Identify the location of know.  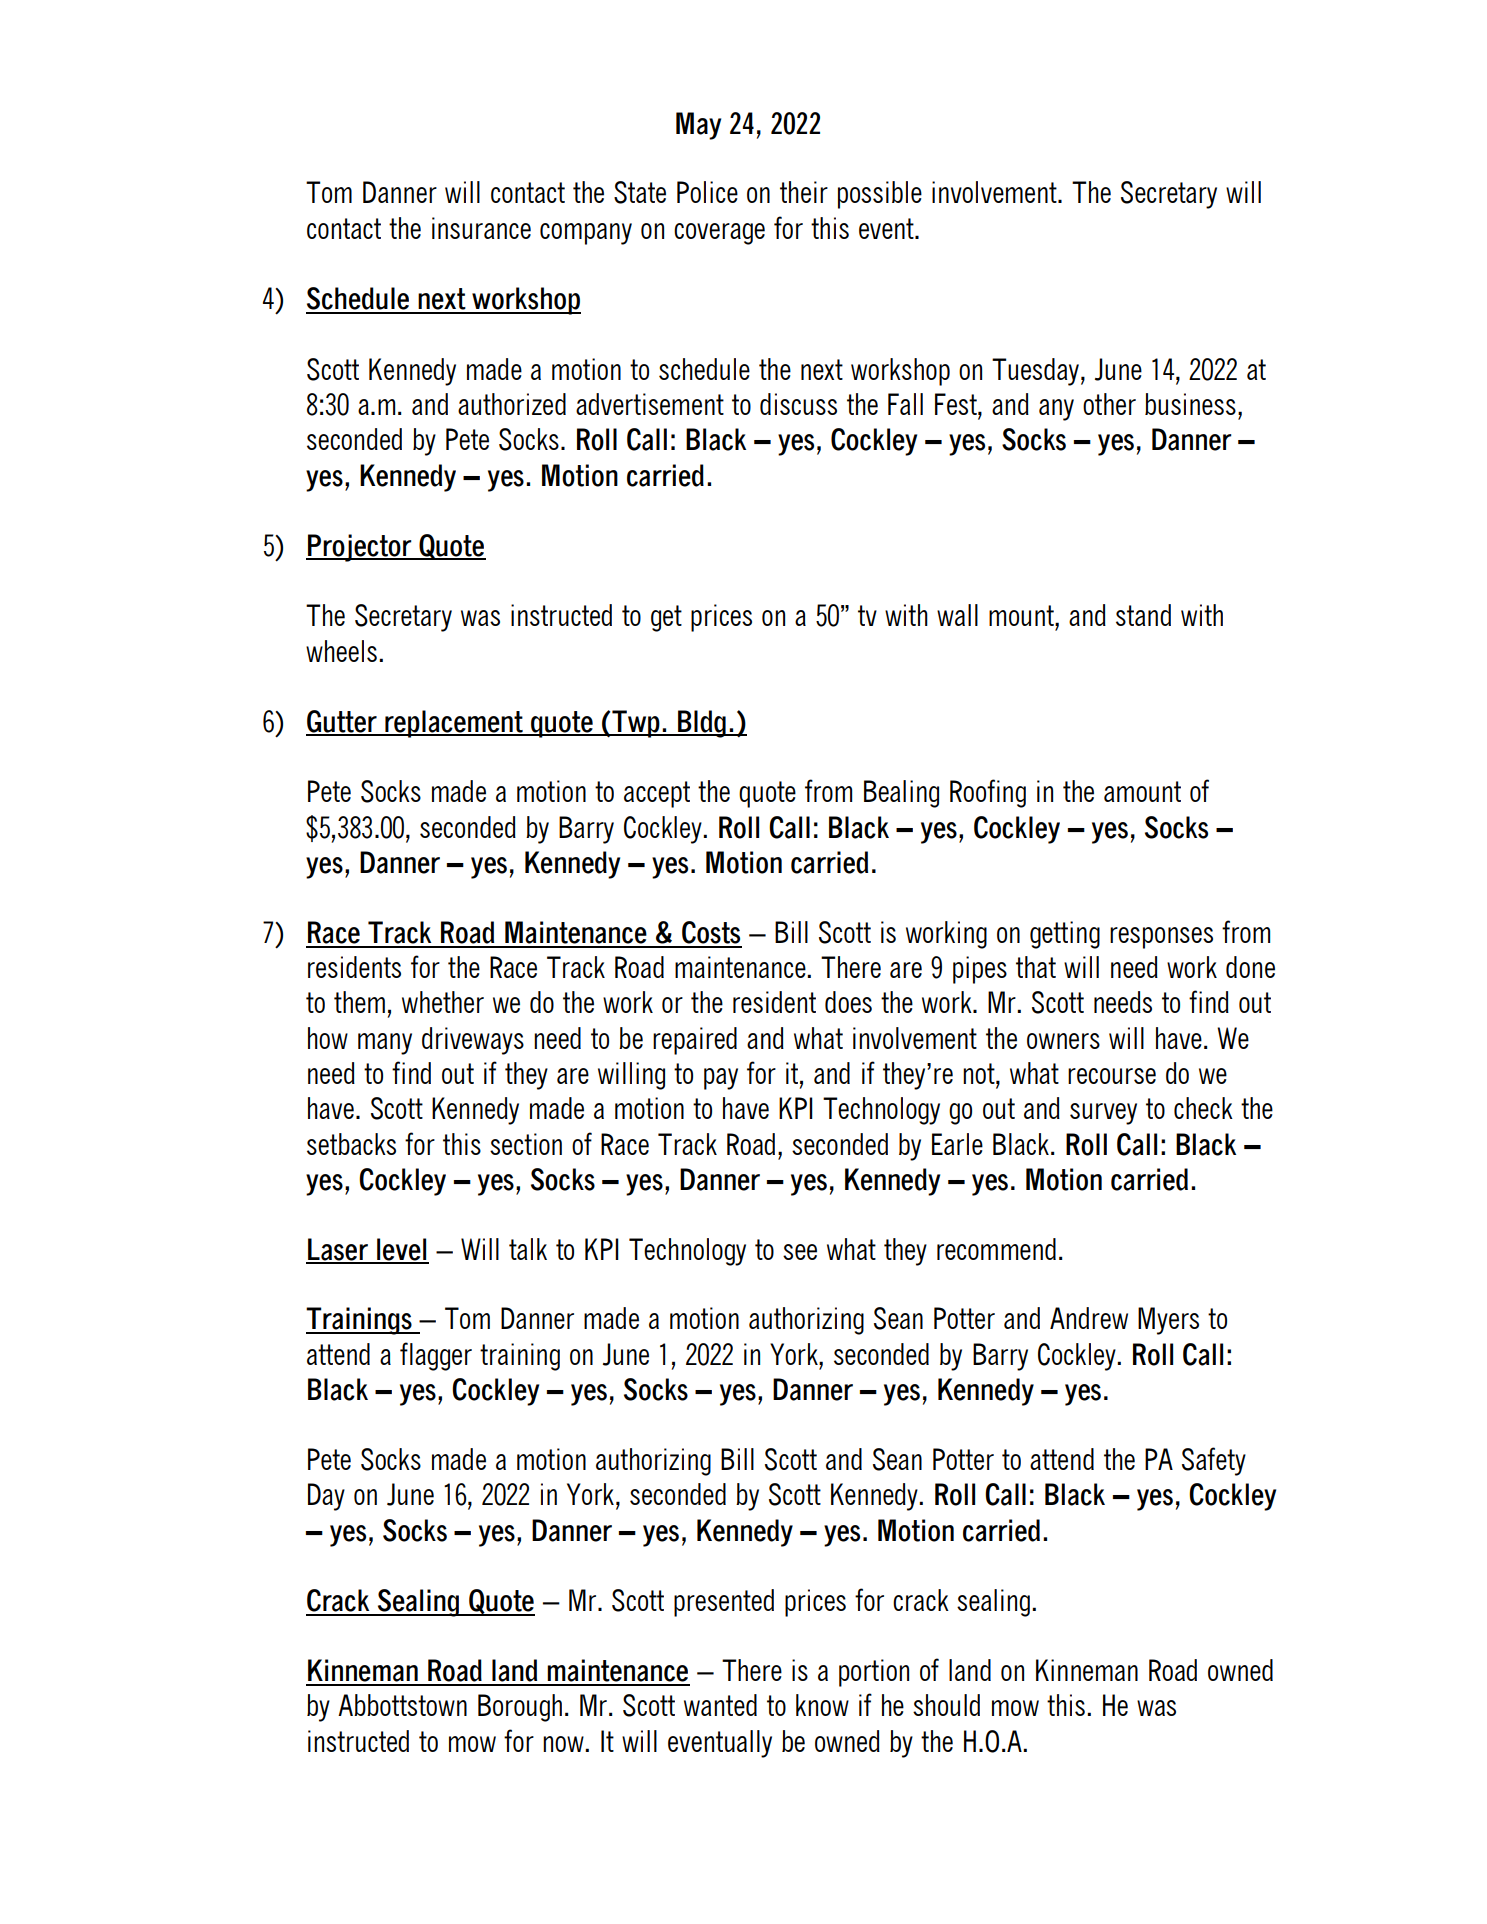
(822, 1705).
